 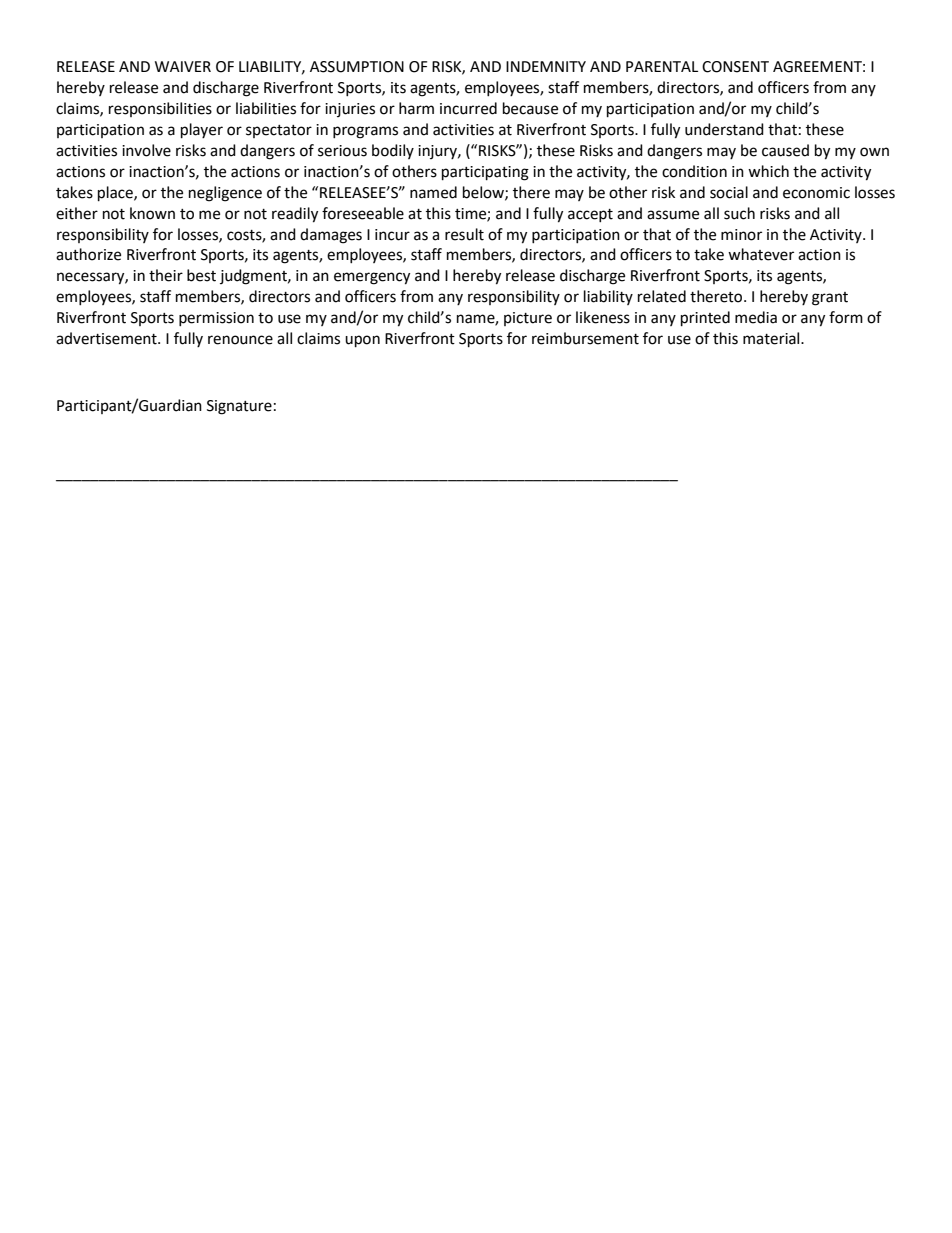 I want to click on grant, so click(x=830, y=299).
